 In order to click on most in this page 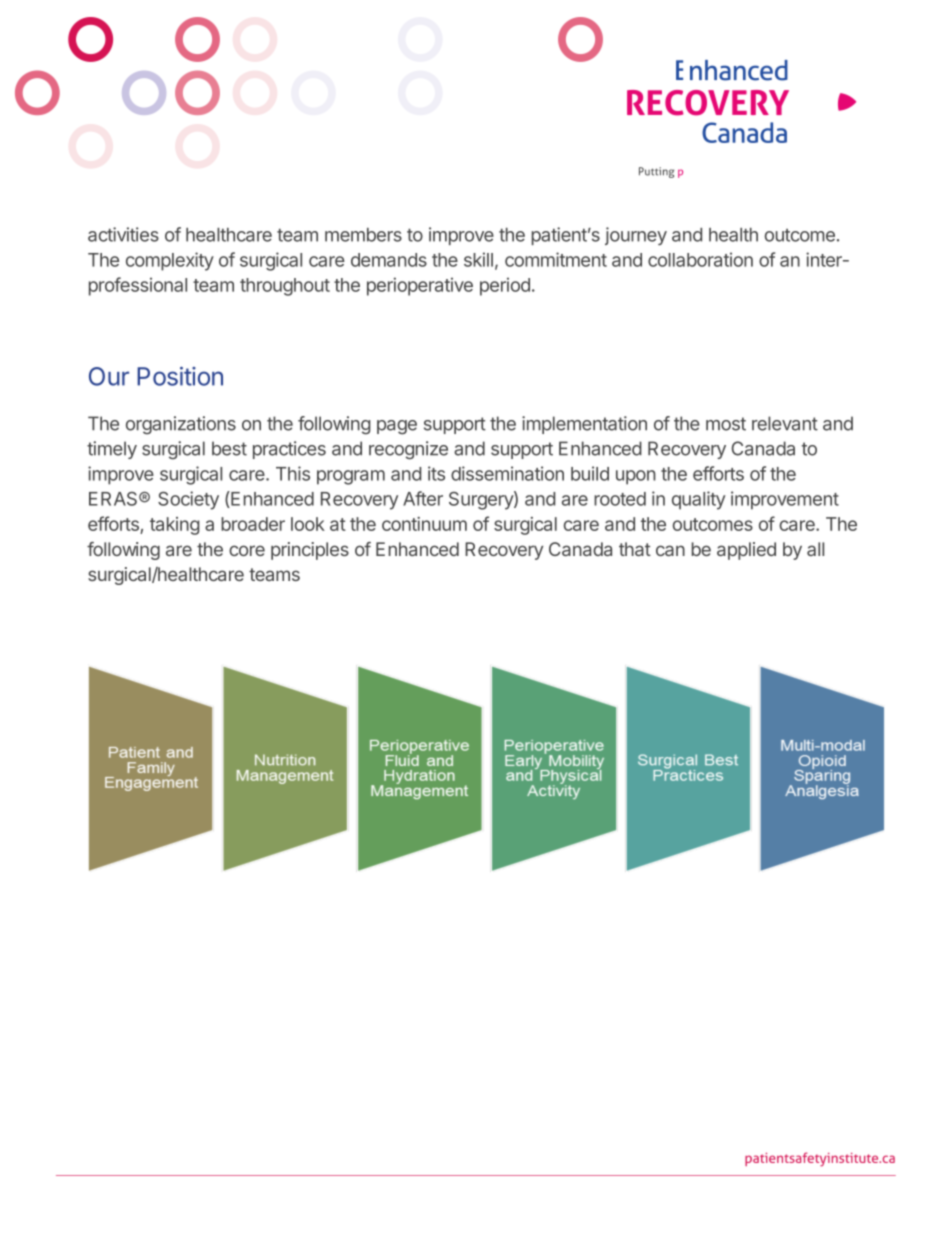, I will do `click(726, 424)`.
